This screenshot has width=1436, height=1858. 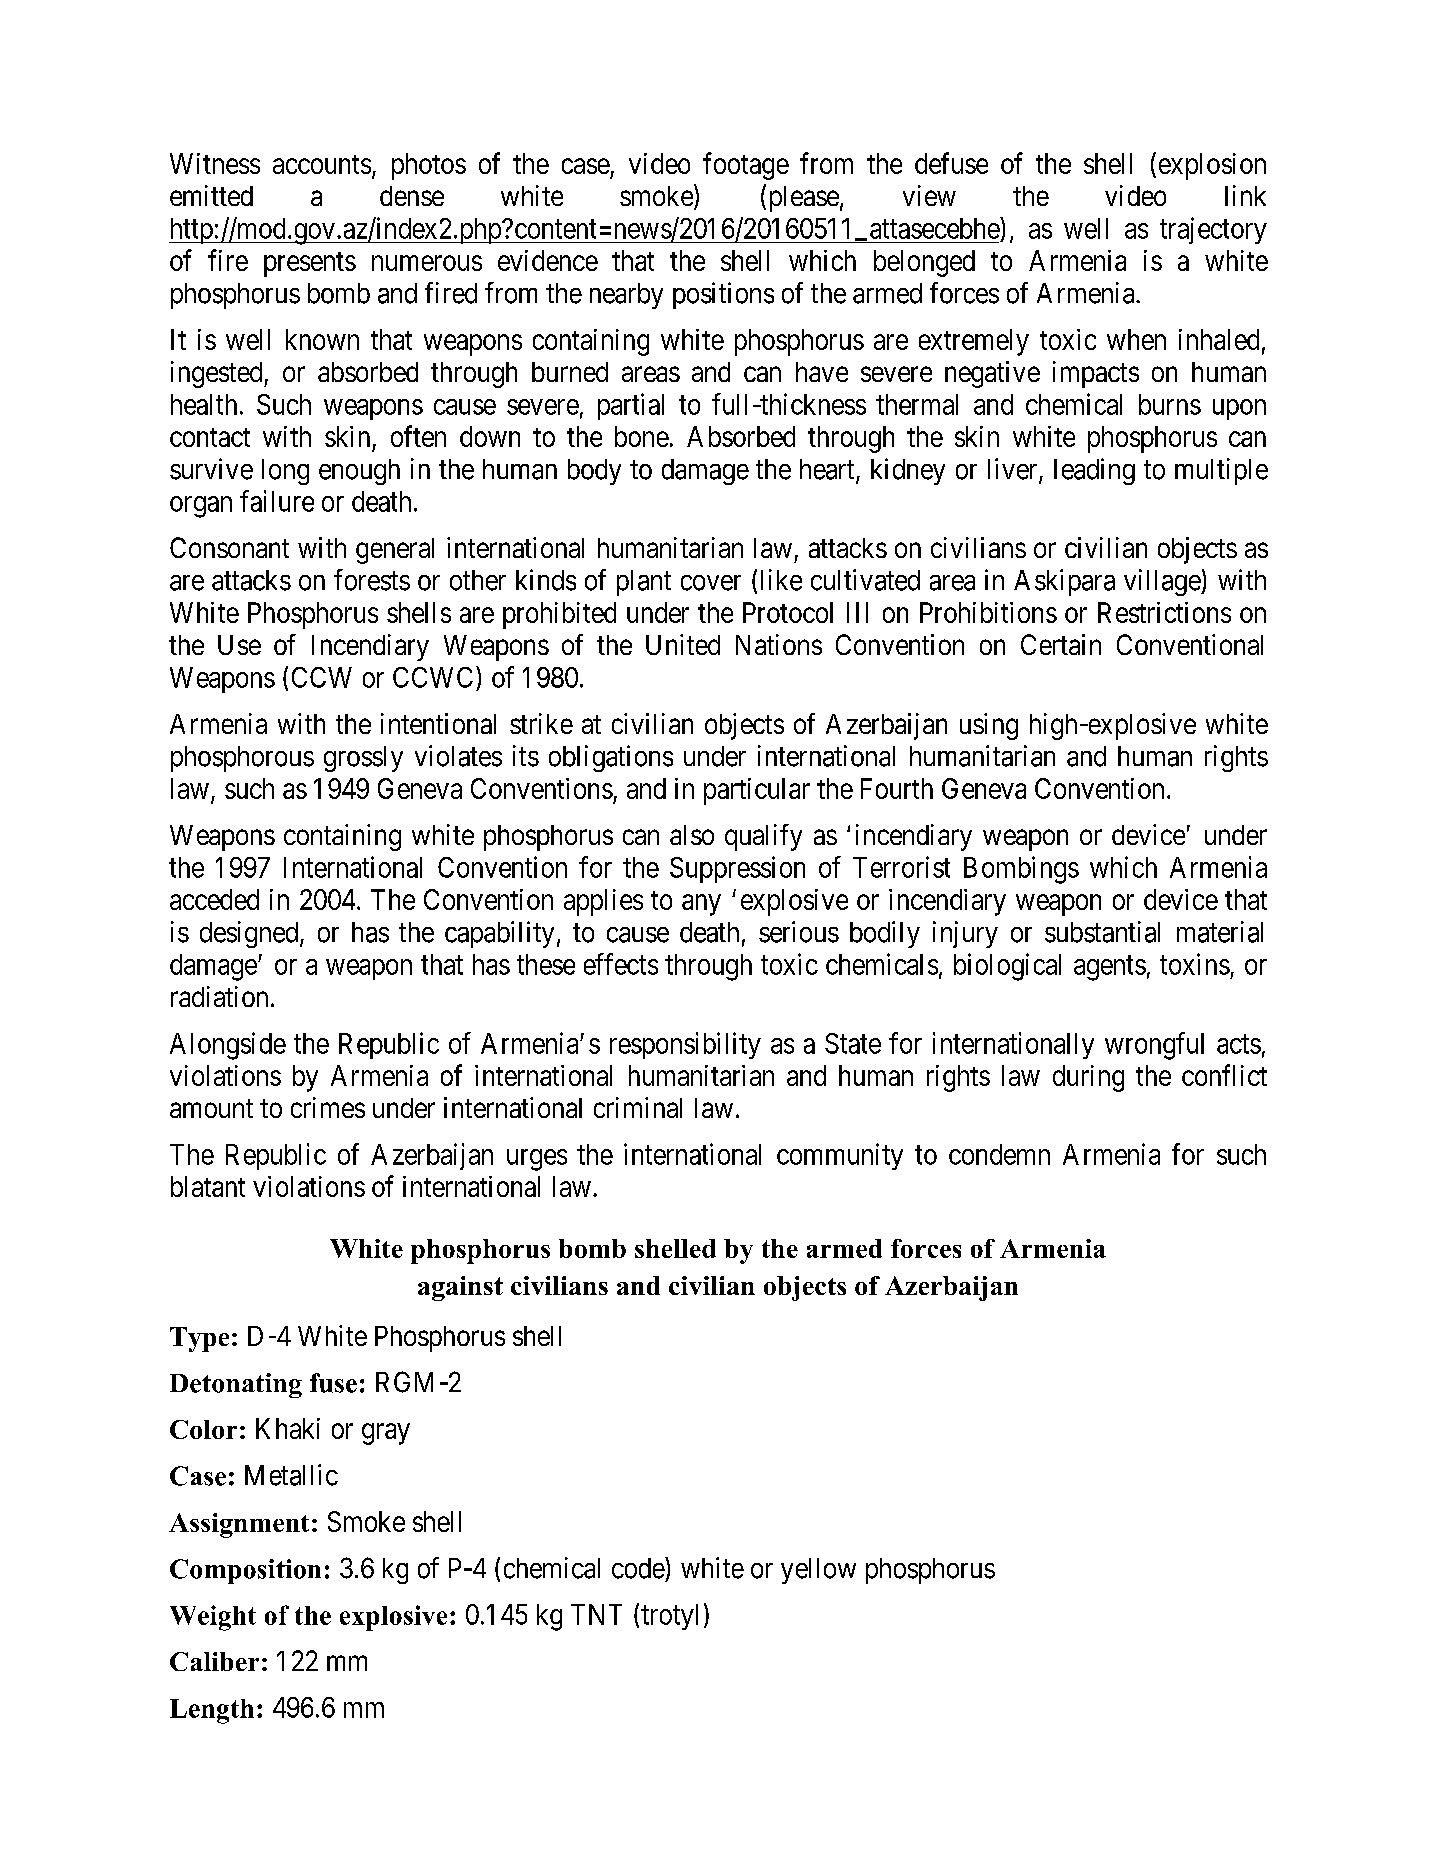 What do you see at coordinates (746, 166) in the screenshot?
I see `footage` at bounding box center [746, 166].
